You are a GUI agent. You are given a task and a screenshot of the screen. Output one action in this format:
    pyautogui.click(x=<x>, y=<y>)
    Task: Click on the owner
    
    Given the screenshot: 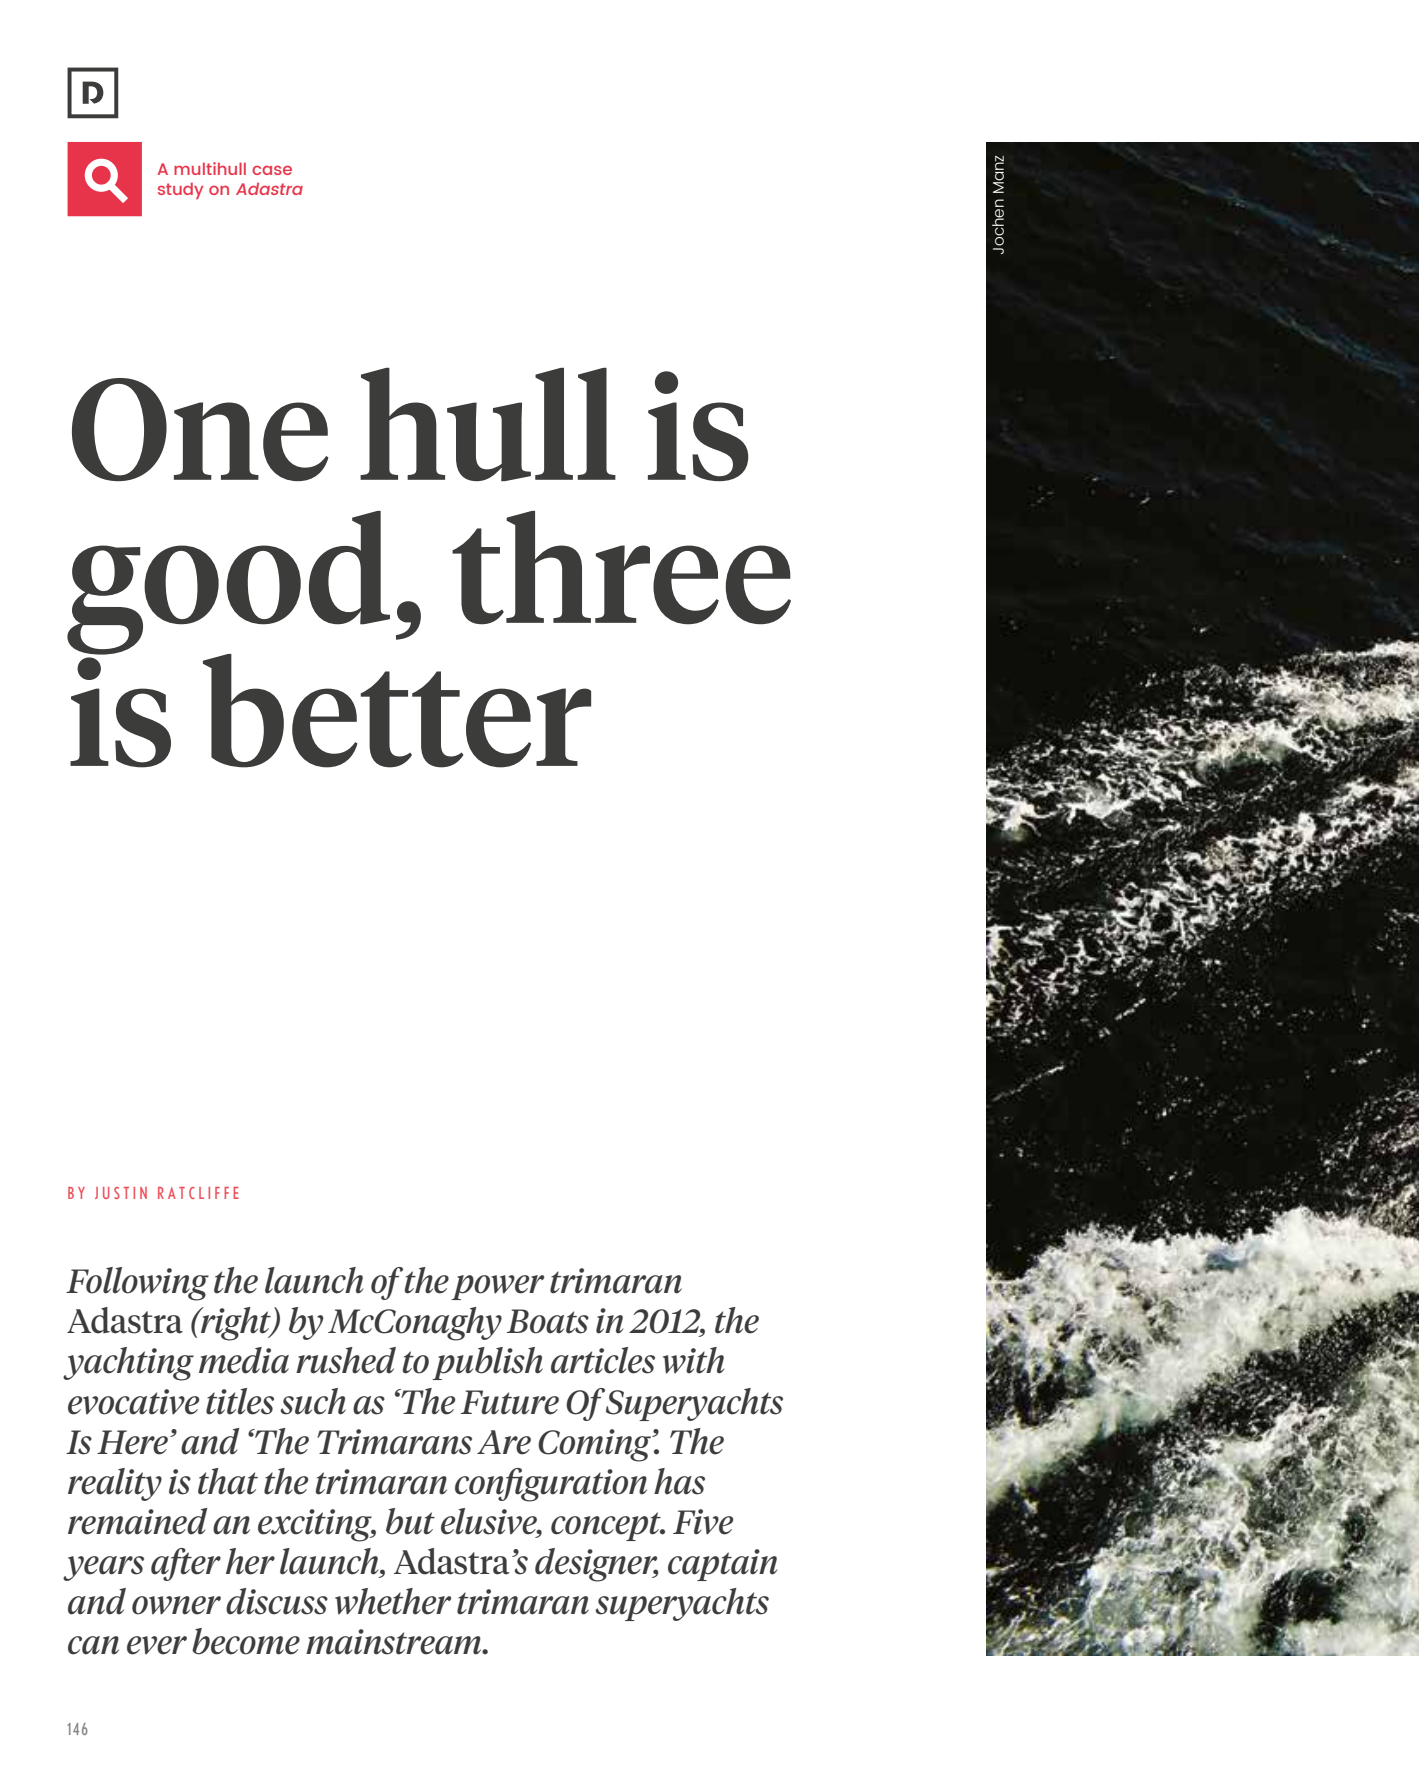 What is the action you would take?
    pyautogui.click(x=176, y=1605)
